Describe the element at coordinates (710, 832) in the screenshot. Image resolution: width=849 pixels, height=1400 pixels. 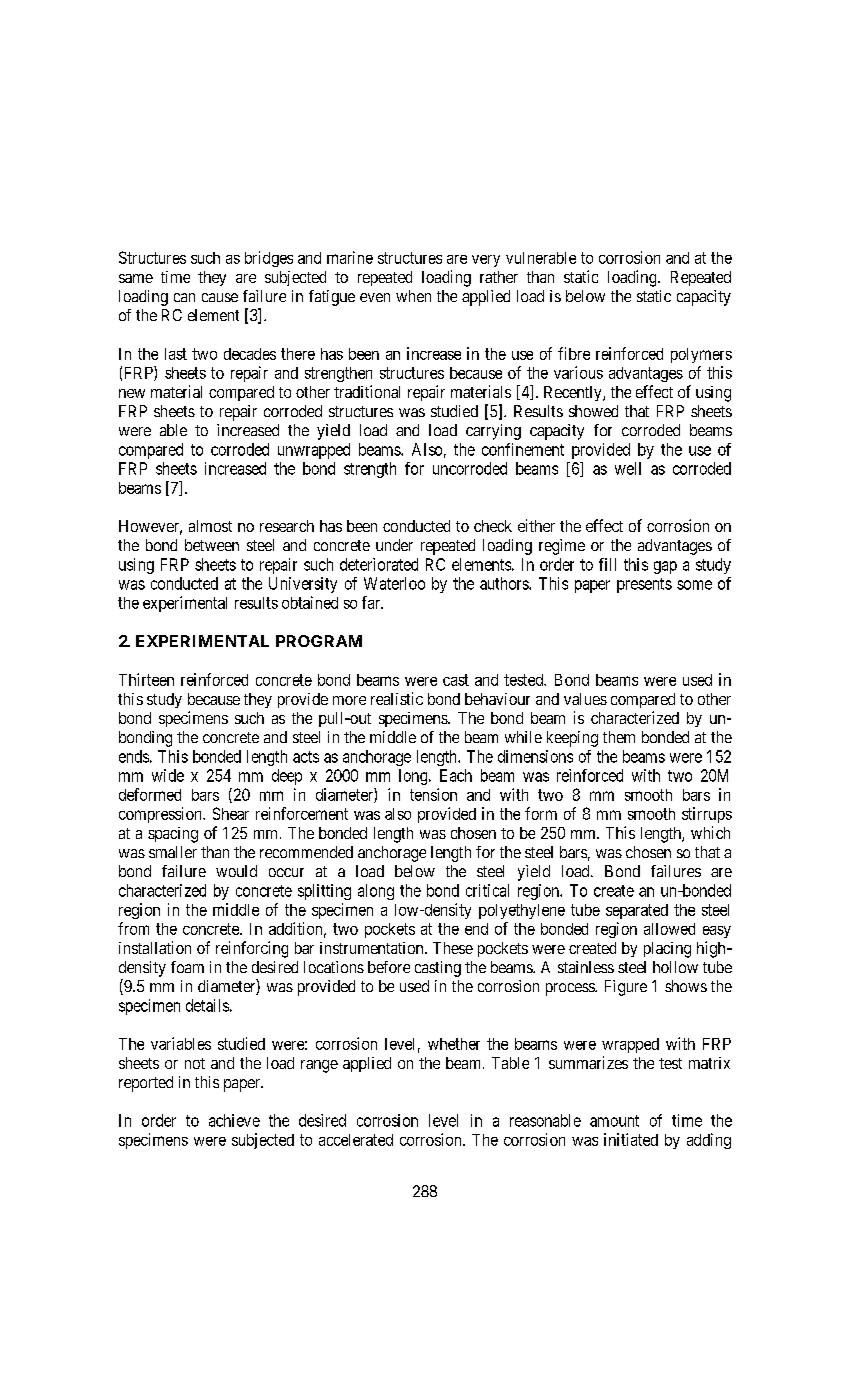
I see `which` at that location.
